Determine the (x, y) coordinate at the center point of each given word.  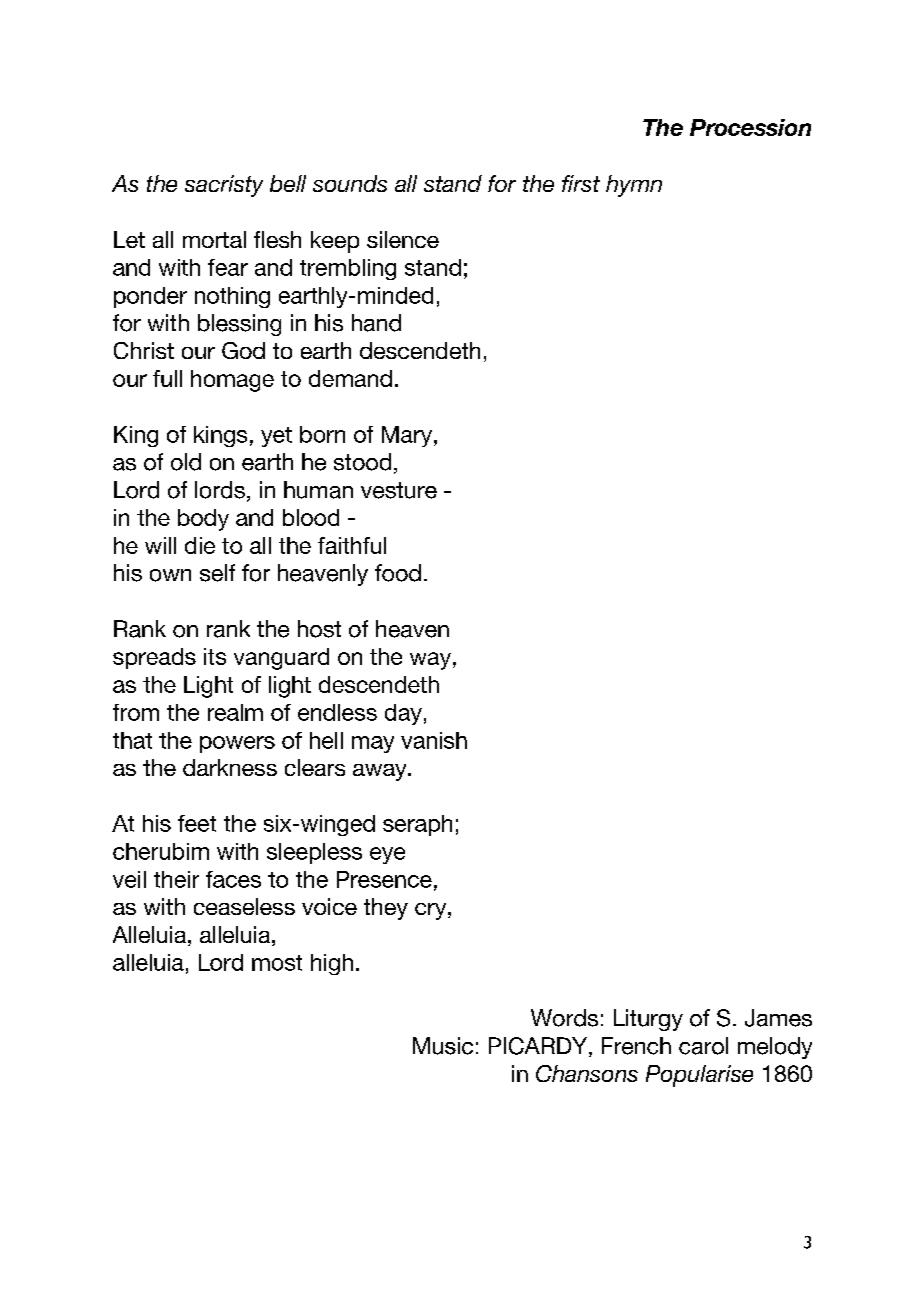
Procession (750, 127)
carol (703, 1046)
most (277, 963)
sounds (350, 183)
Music (443, 1046)
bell (288, 183)
